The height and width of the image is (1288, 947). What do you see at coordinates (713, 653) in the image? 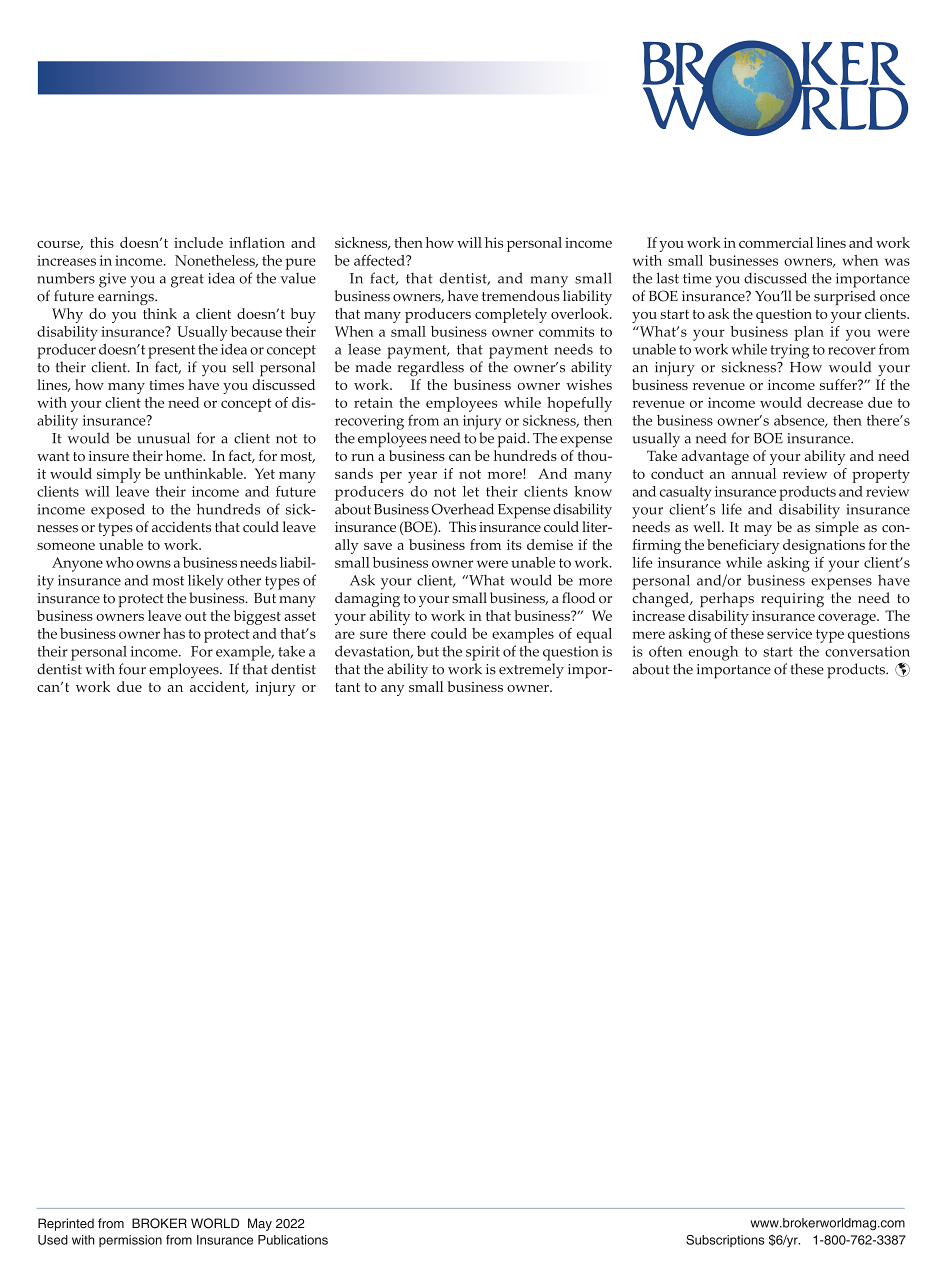
I see `enough` at bounding box center [713, 653].
